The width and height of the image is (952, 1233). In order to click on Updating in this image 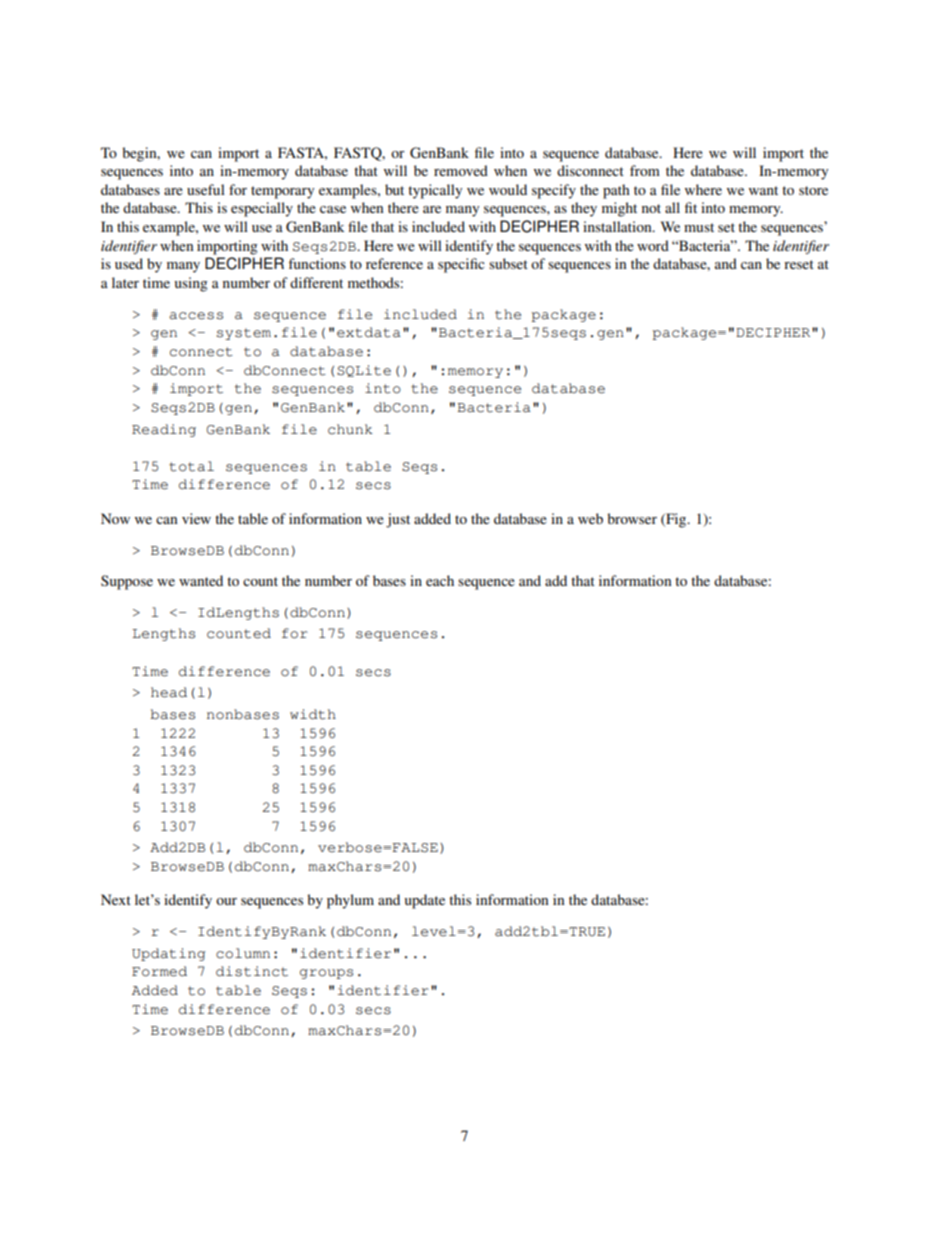, I will do `click(168, 954)`.
